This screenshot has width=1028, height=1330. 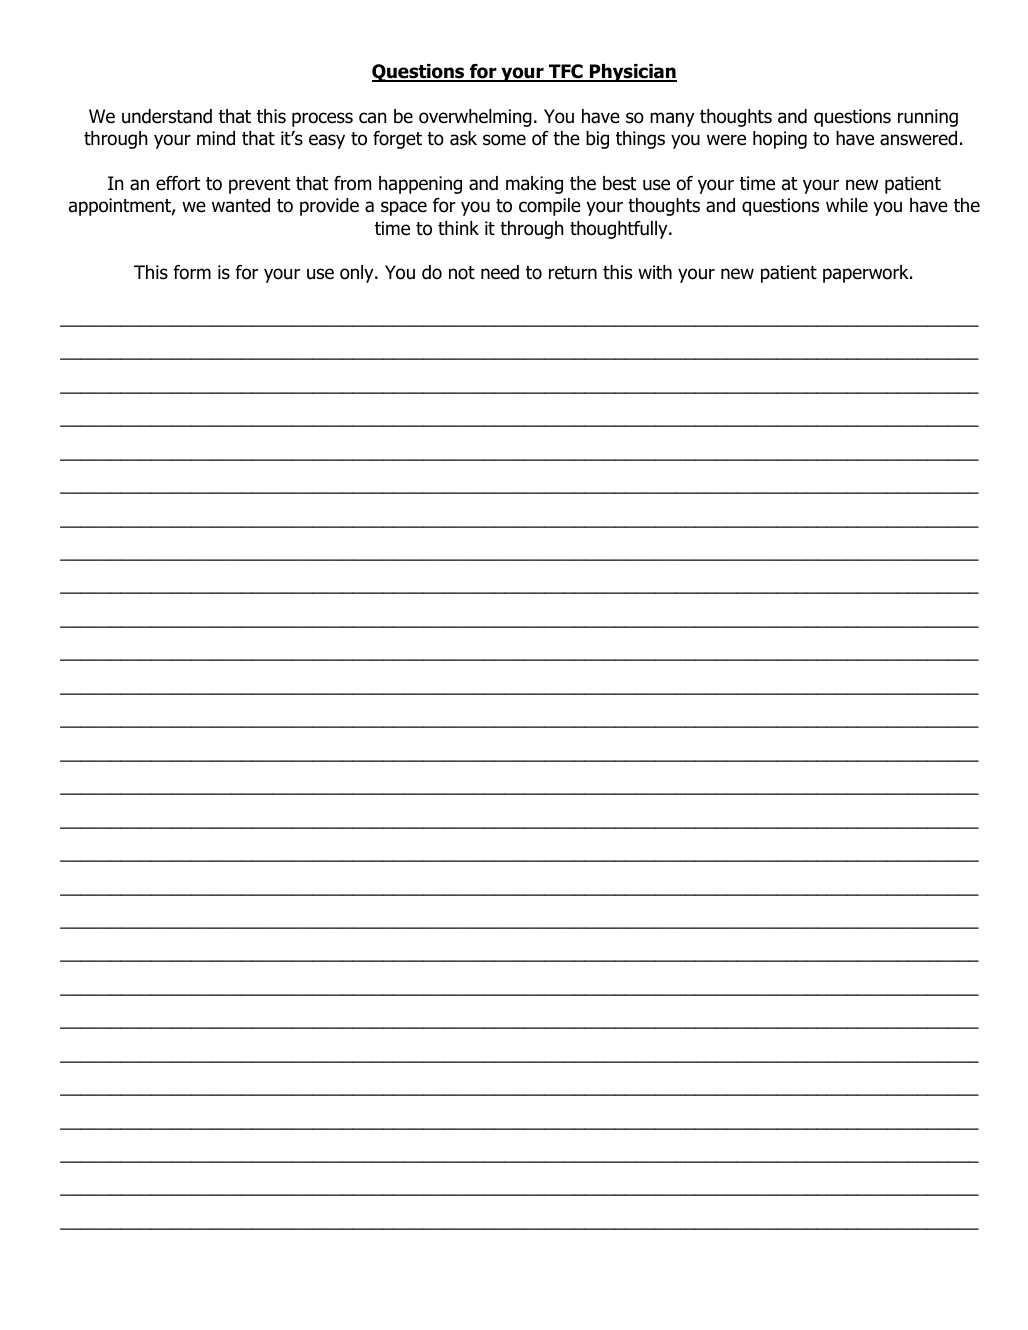 I want to click on form, so click(x=192, y=272).
